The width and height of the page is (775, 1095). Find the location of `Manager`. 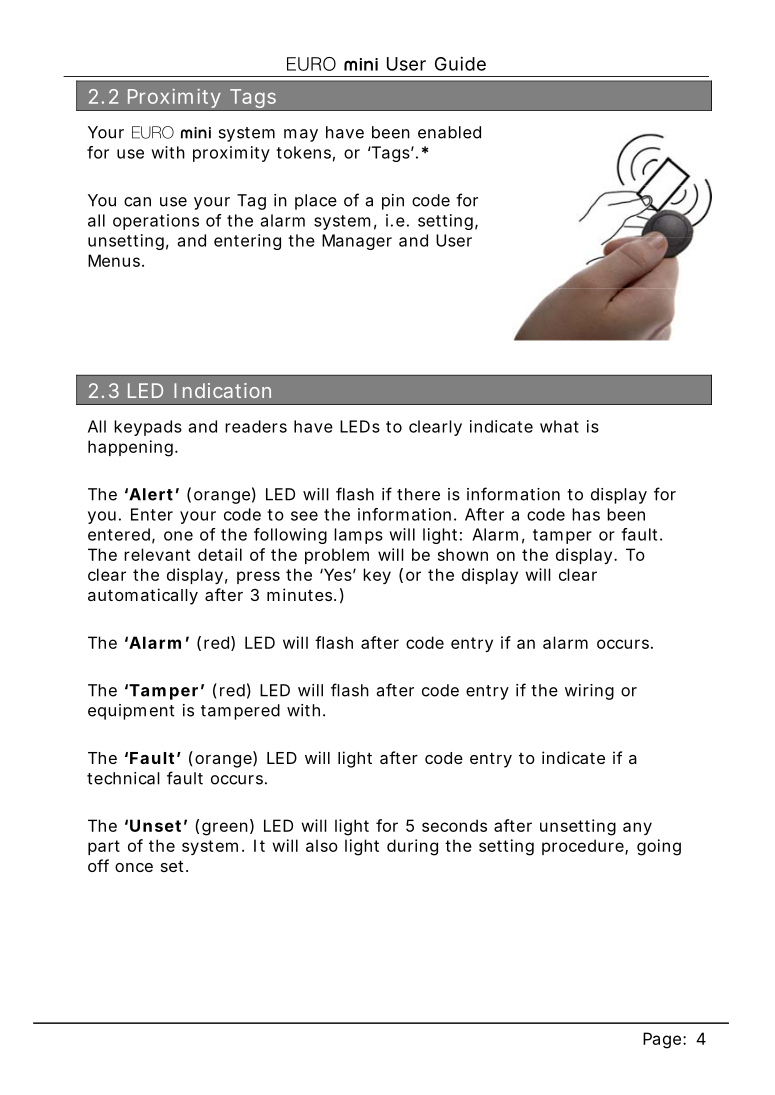

Manager is located at coordinates (357, 242).
